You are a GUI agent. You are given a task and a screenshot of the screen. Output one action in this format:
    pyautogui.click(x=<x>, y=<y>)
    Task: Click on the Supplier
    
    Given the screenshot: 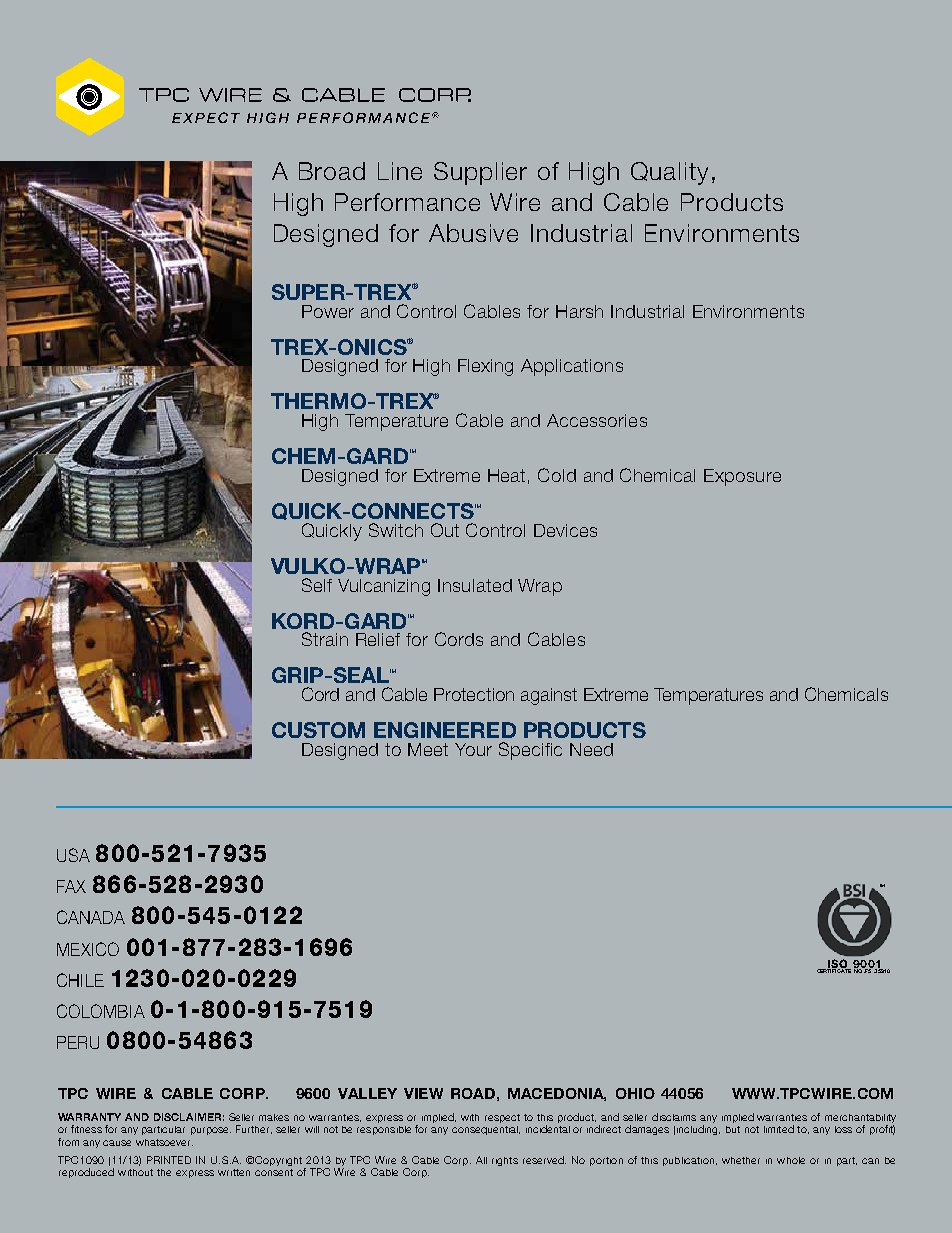 What is the action you would take?
    pyautogui.click(x=480, y=173)
